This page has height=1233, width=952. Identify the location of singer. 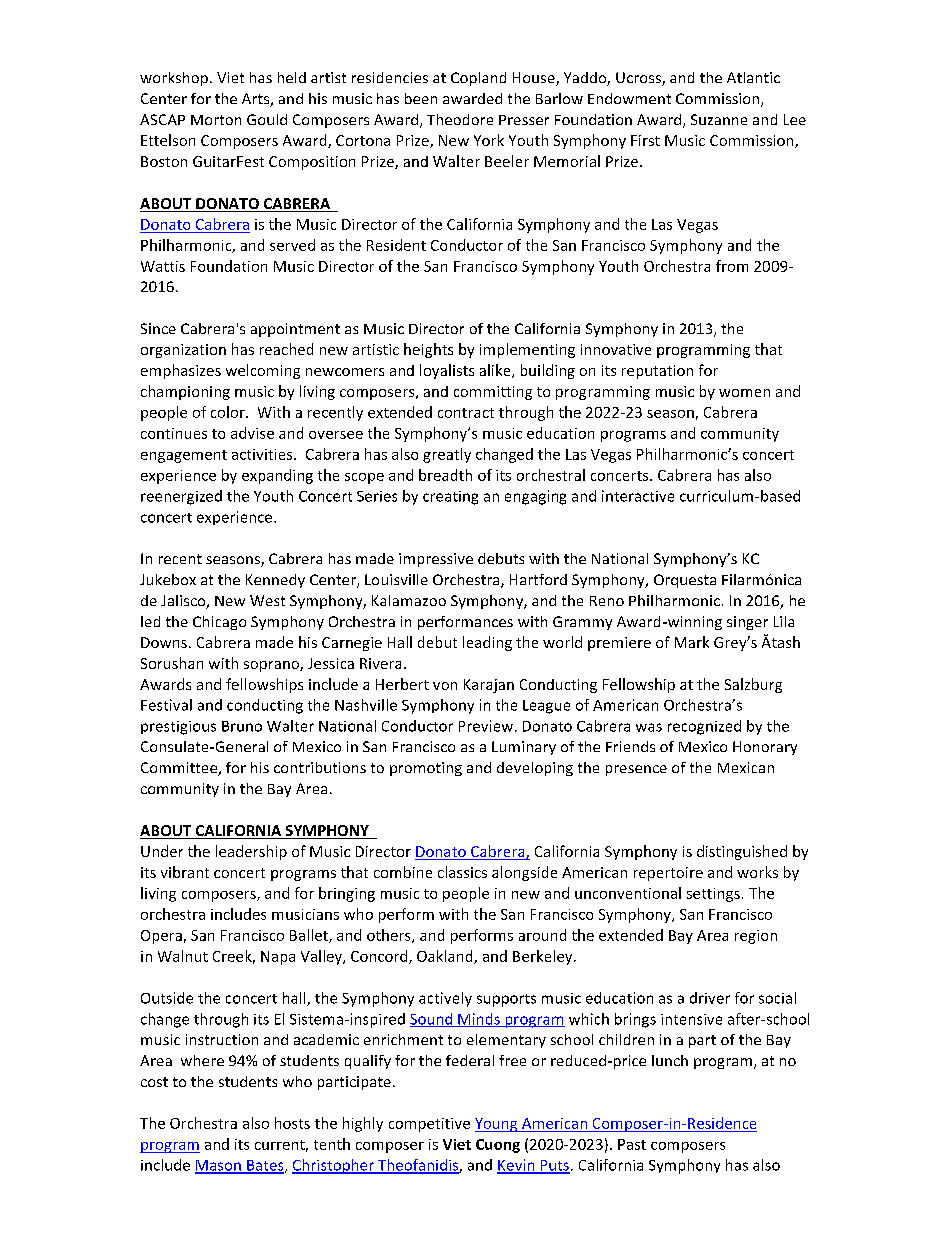
(747, 623).
